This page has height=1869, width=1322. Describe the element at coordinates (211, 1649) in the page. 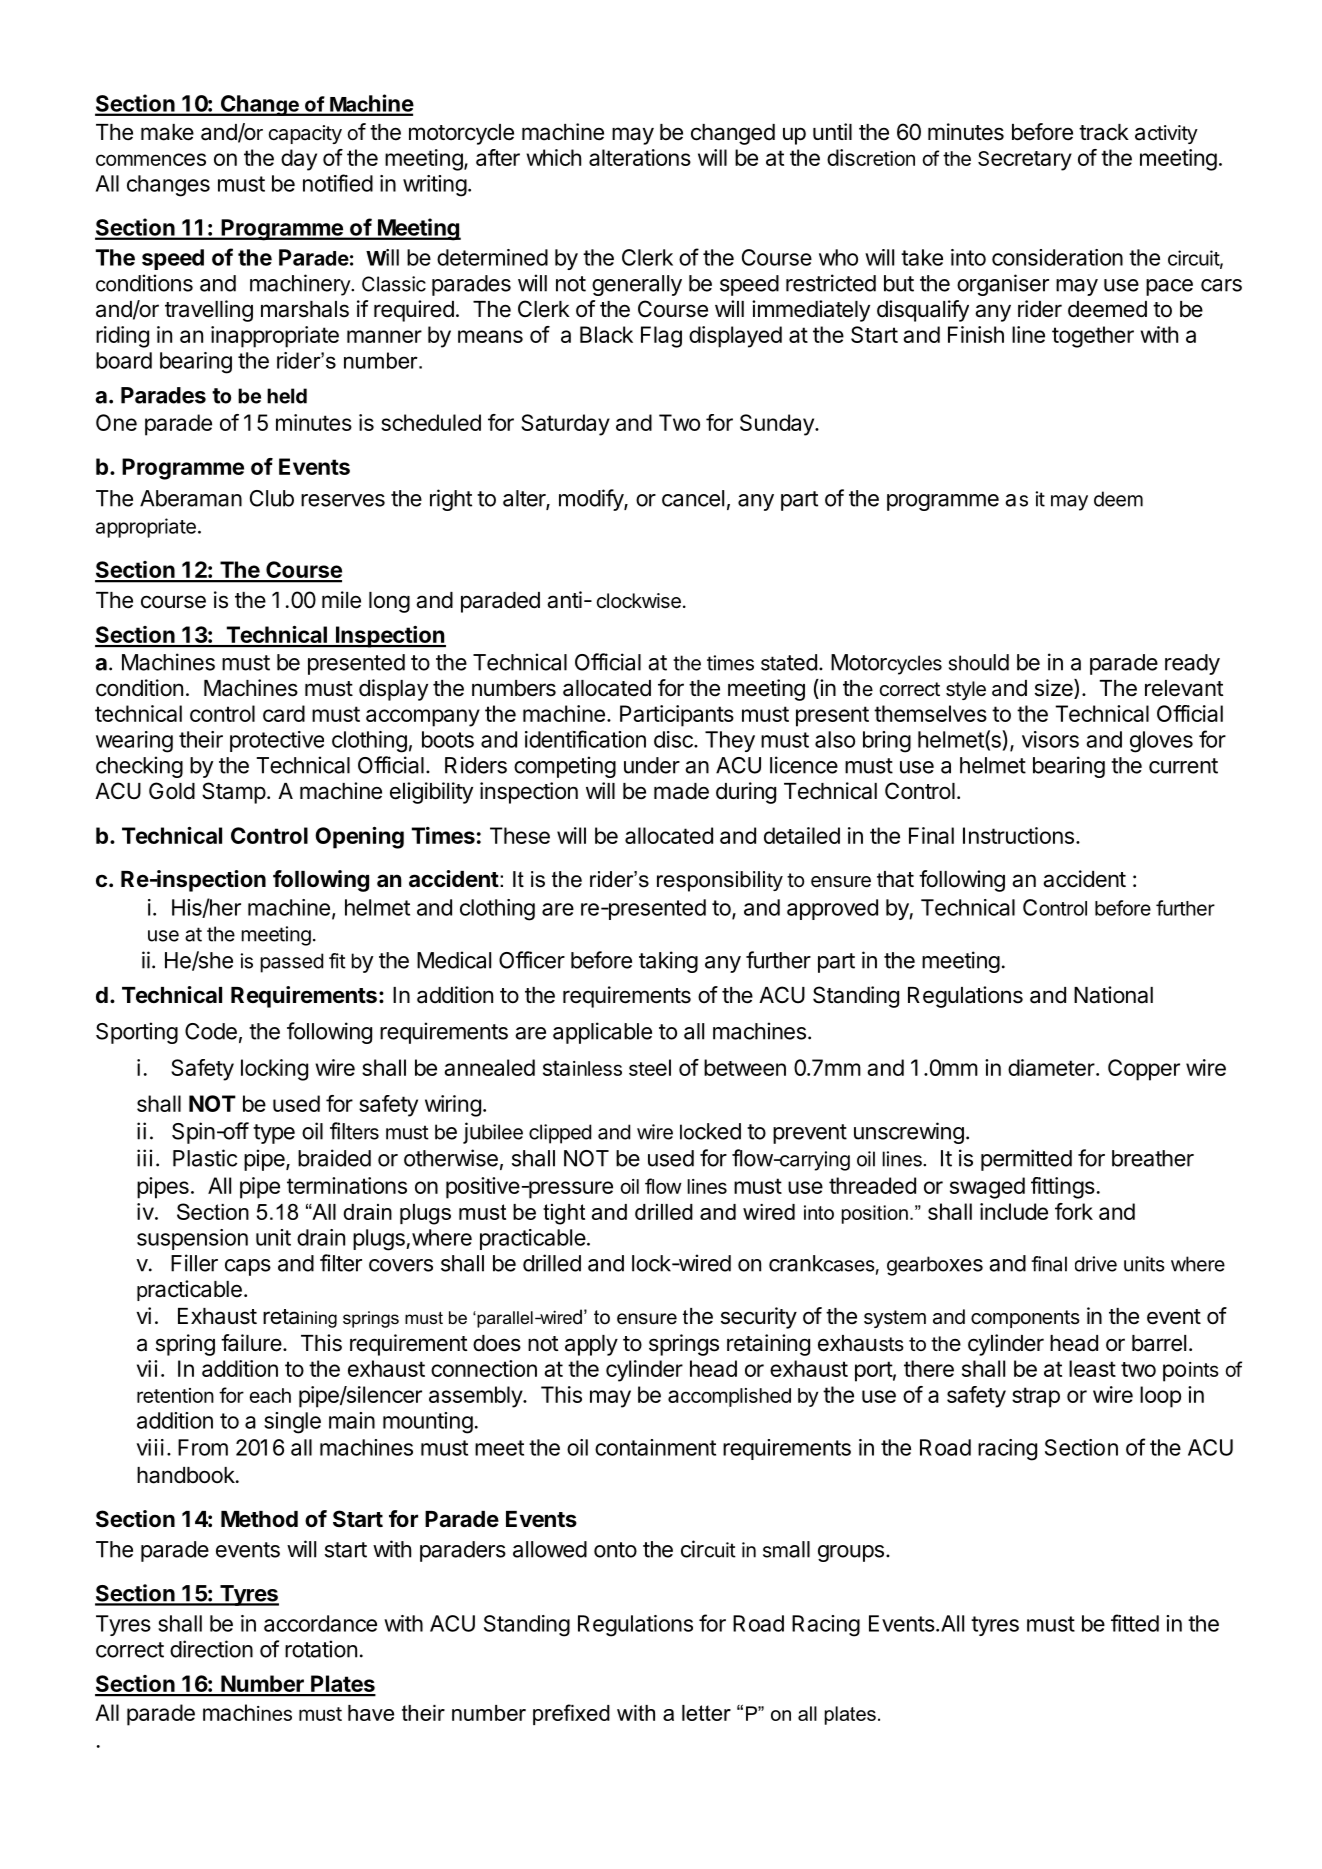

I see `direction` at that location.
